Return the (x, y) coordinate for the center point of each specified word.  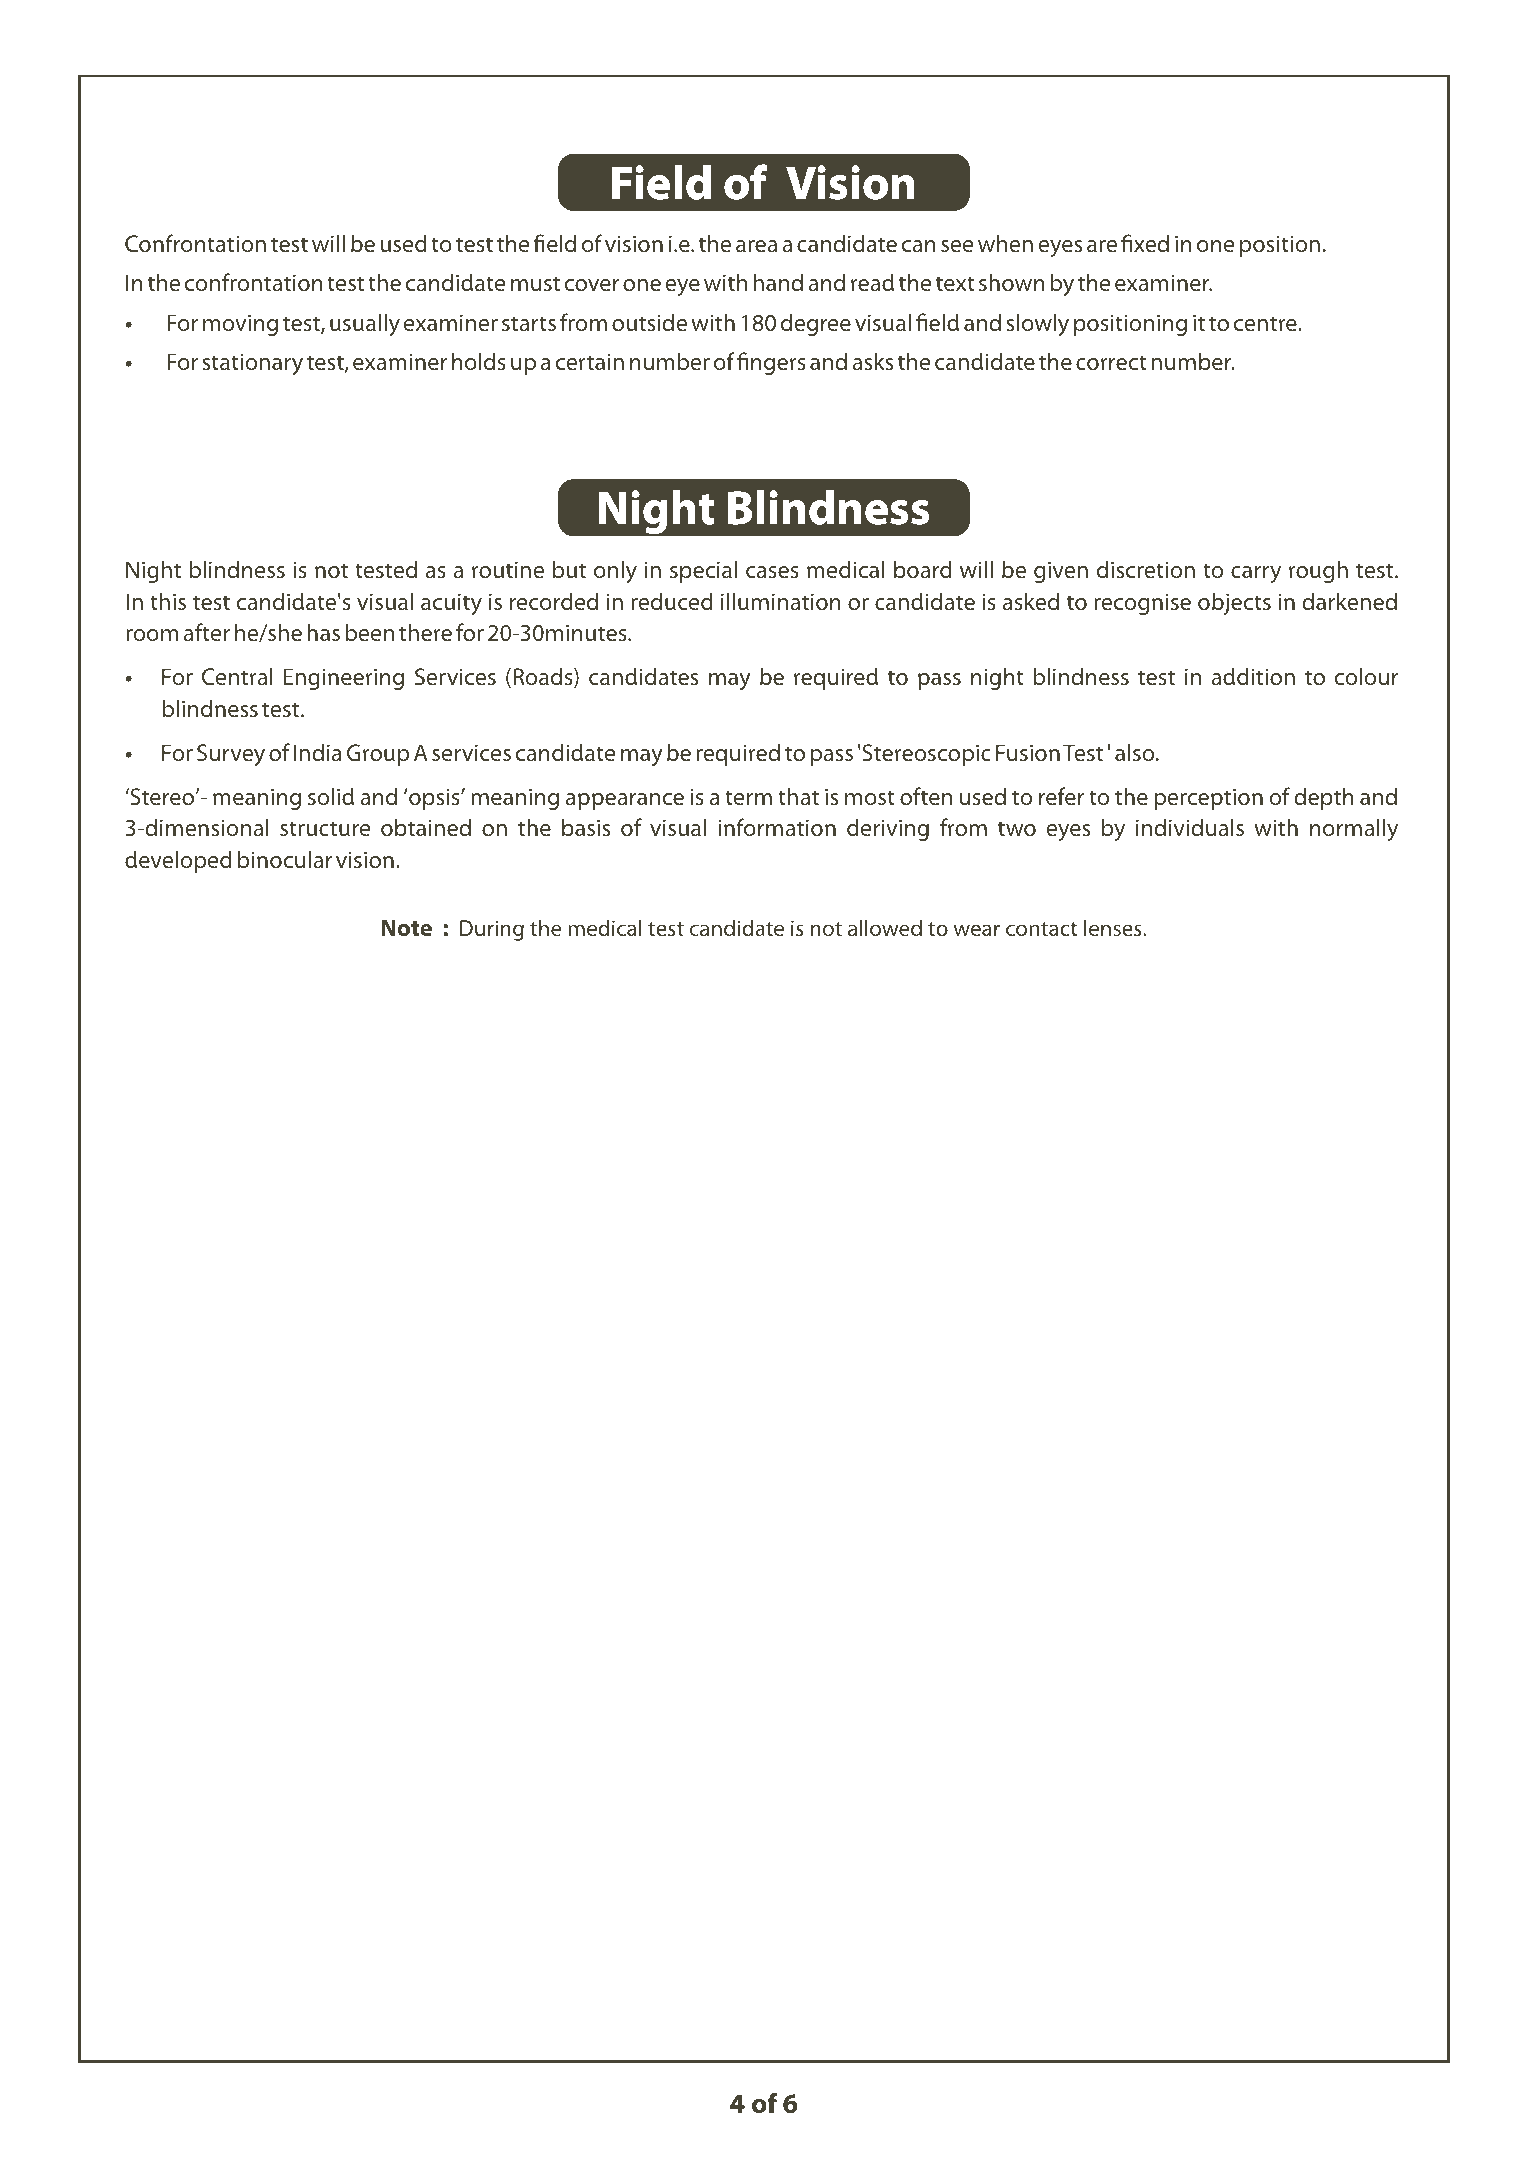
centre (1266, 323)
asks (872, 361)
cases (772, 572)
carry (1256, 574)
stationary (252, 364)
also (1136, 752)
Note (406, 927)
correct (1111, 362)
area (756, 246)
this (168, 601)
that (798, 796)
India (317, 752)
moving (240, 325)
